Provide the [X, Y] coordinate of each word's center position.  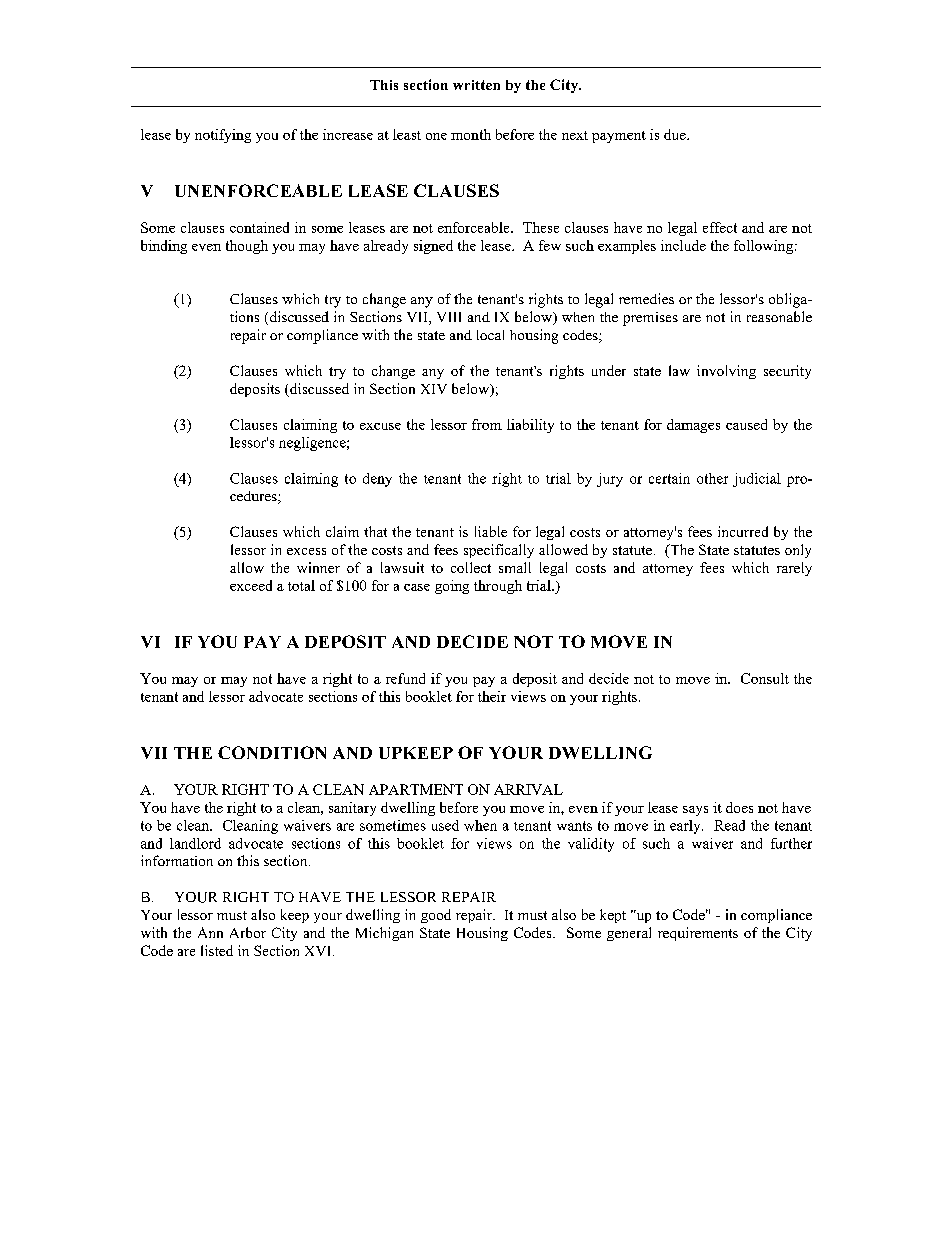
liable [491, 531]
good [436, 916]
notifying [223, 136]
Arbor [248, 932]
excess [306, 551]
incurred [743, 531]
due [676, 134]
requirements [698, 934]
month [471, 134]
